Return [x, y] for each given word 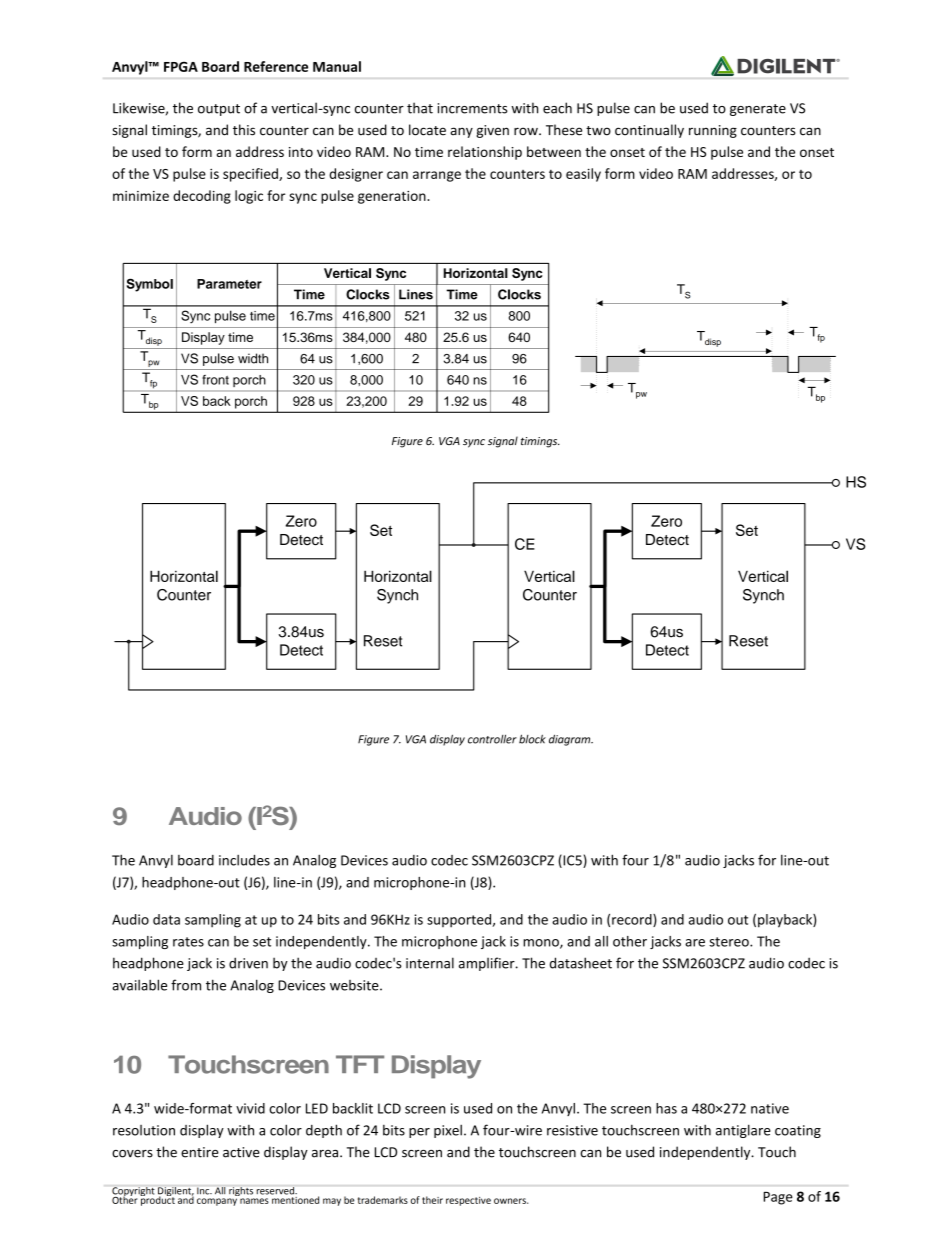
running [713, 131]
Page [778, 1198]
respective [468, 1201]
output [219, 110]
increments [472, 108]
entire [200, 1152]
